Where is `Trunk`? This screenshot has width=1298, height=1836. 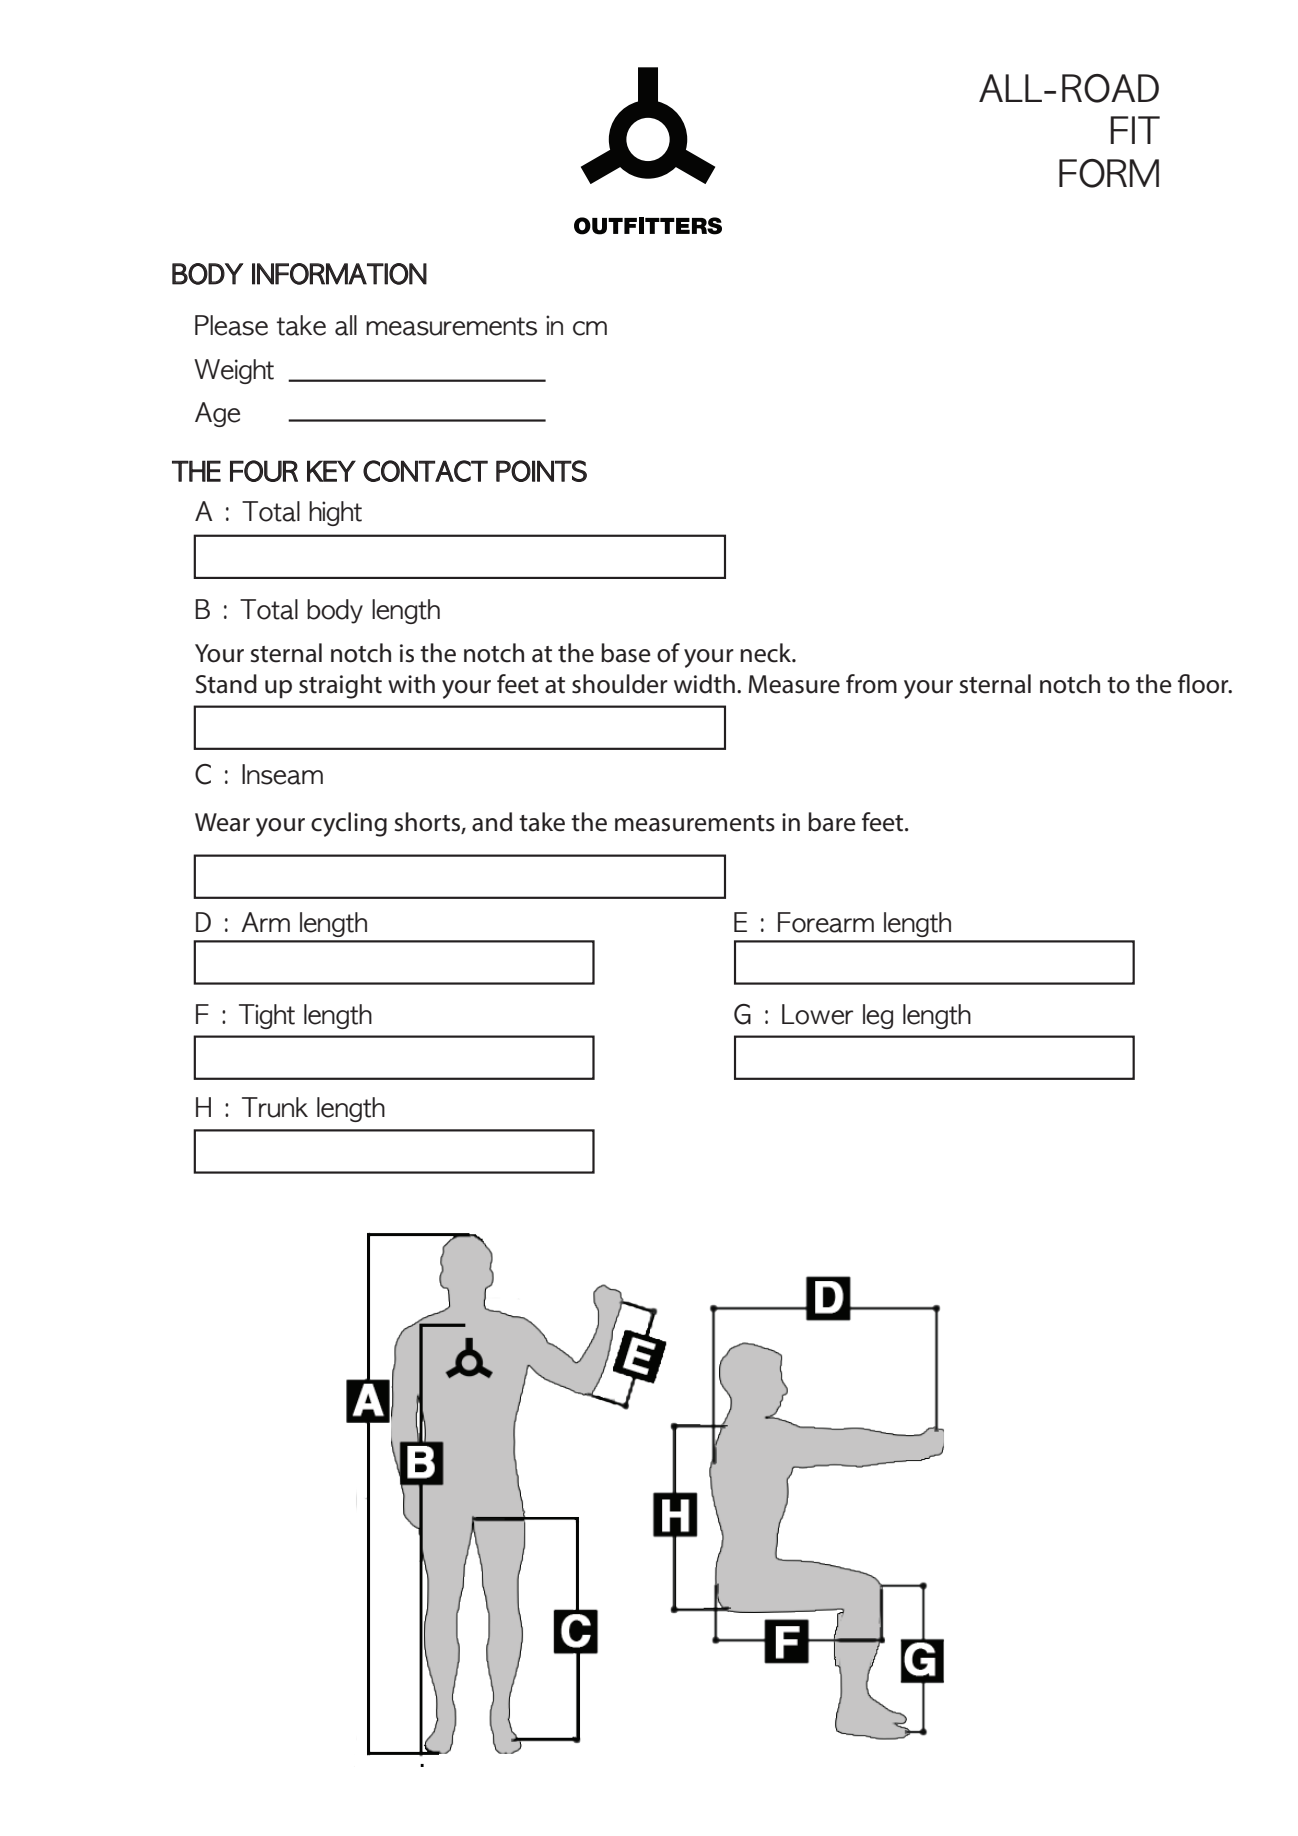
Trunk is located at coordinates (275, 1107).
